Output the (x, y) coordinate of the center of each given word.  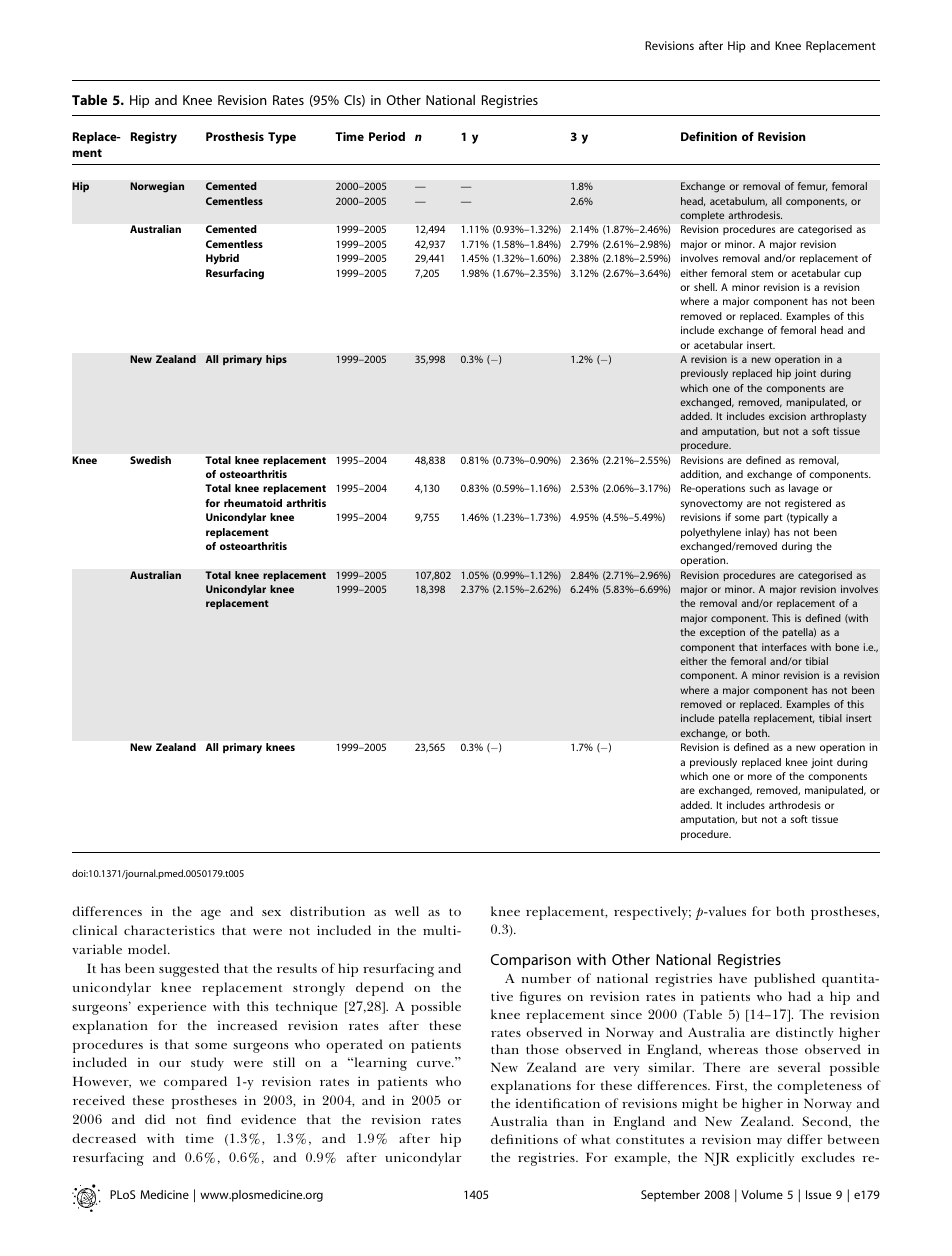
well (407, 911)
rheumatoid (253, 503)
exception (722, 633)
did (155, 1119)
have (733, 978)
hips (276, 360)
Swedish (150, 460)
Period (387, 136)
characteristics (169, 930)
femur (812, 186)
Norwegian (157, 187)
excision (787, 416)
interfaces (784, 647)
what (596, 1139)
